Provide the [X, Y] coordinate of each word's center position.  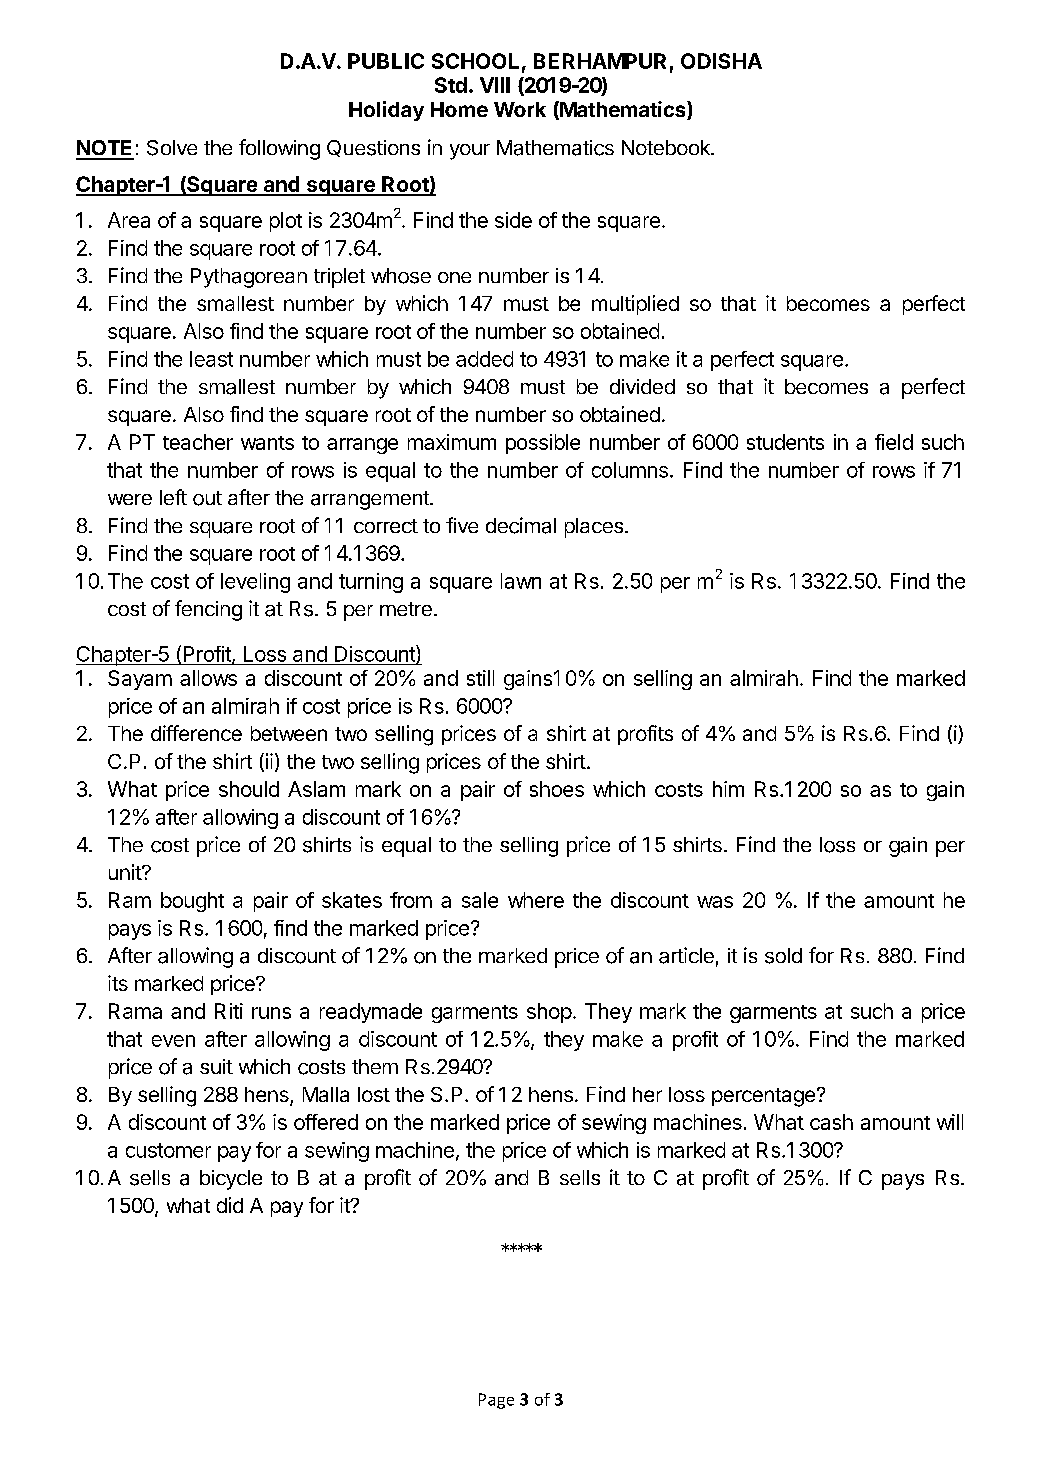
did [230, 1205]
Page [496, 1401]
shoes [557, 789]
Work [520, 109]
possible [543, 444]
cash [831, 1122]
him [728, 789]
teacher [198, 442]
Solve [172, 148]
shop [549, 1013]
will [950, 1122]
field [894, 442]
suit [216, 1066]
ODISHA [721, 61]
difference [196, 733]
